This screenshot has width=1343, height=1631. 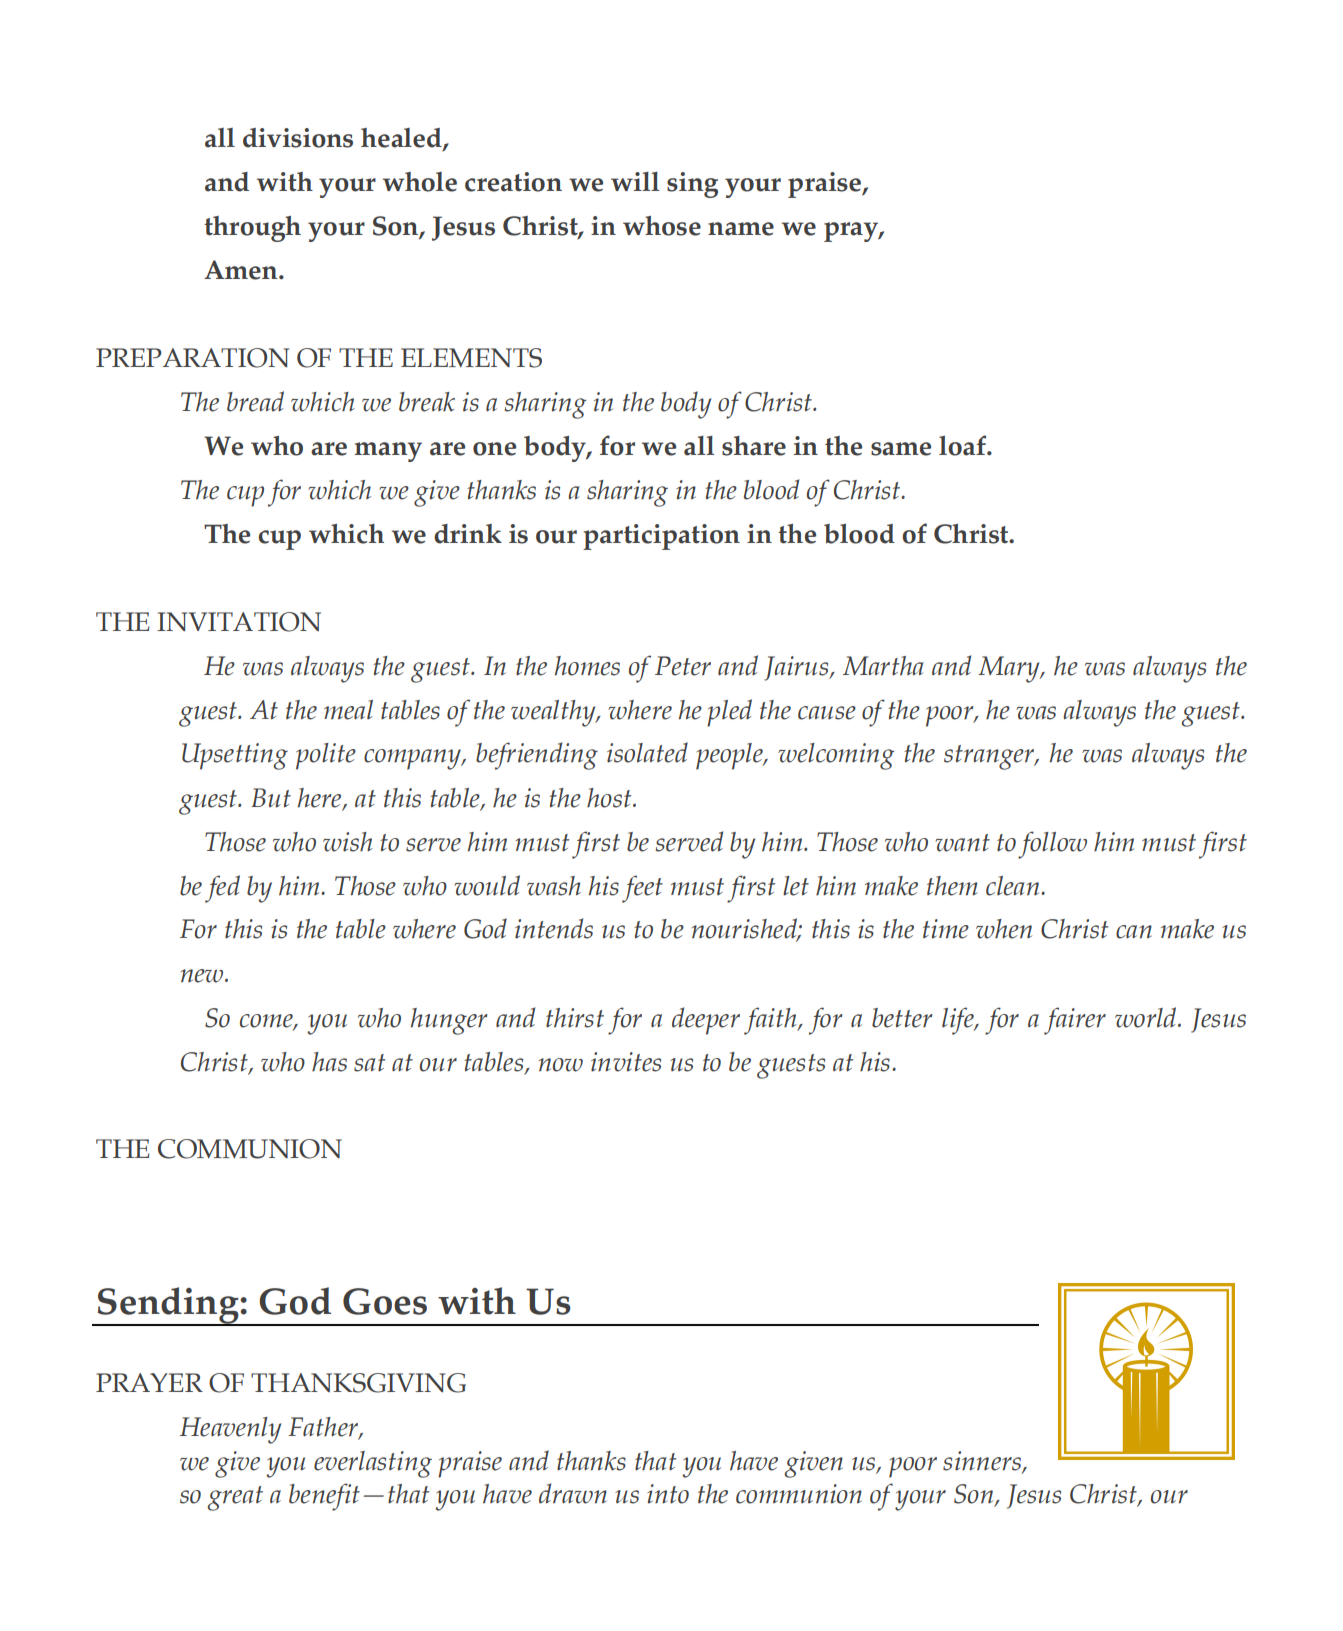 I want to click on But, so click(x=271, y=798).
